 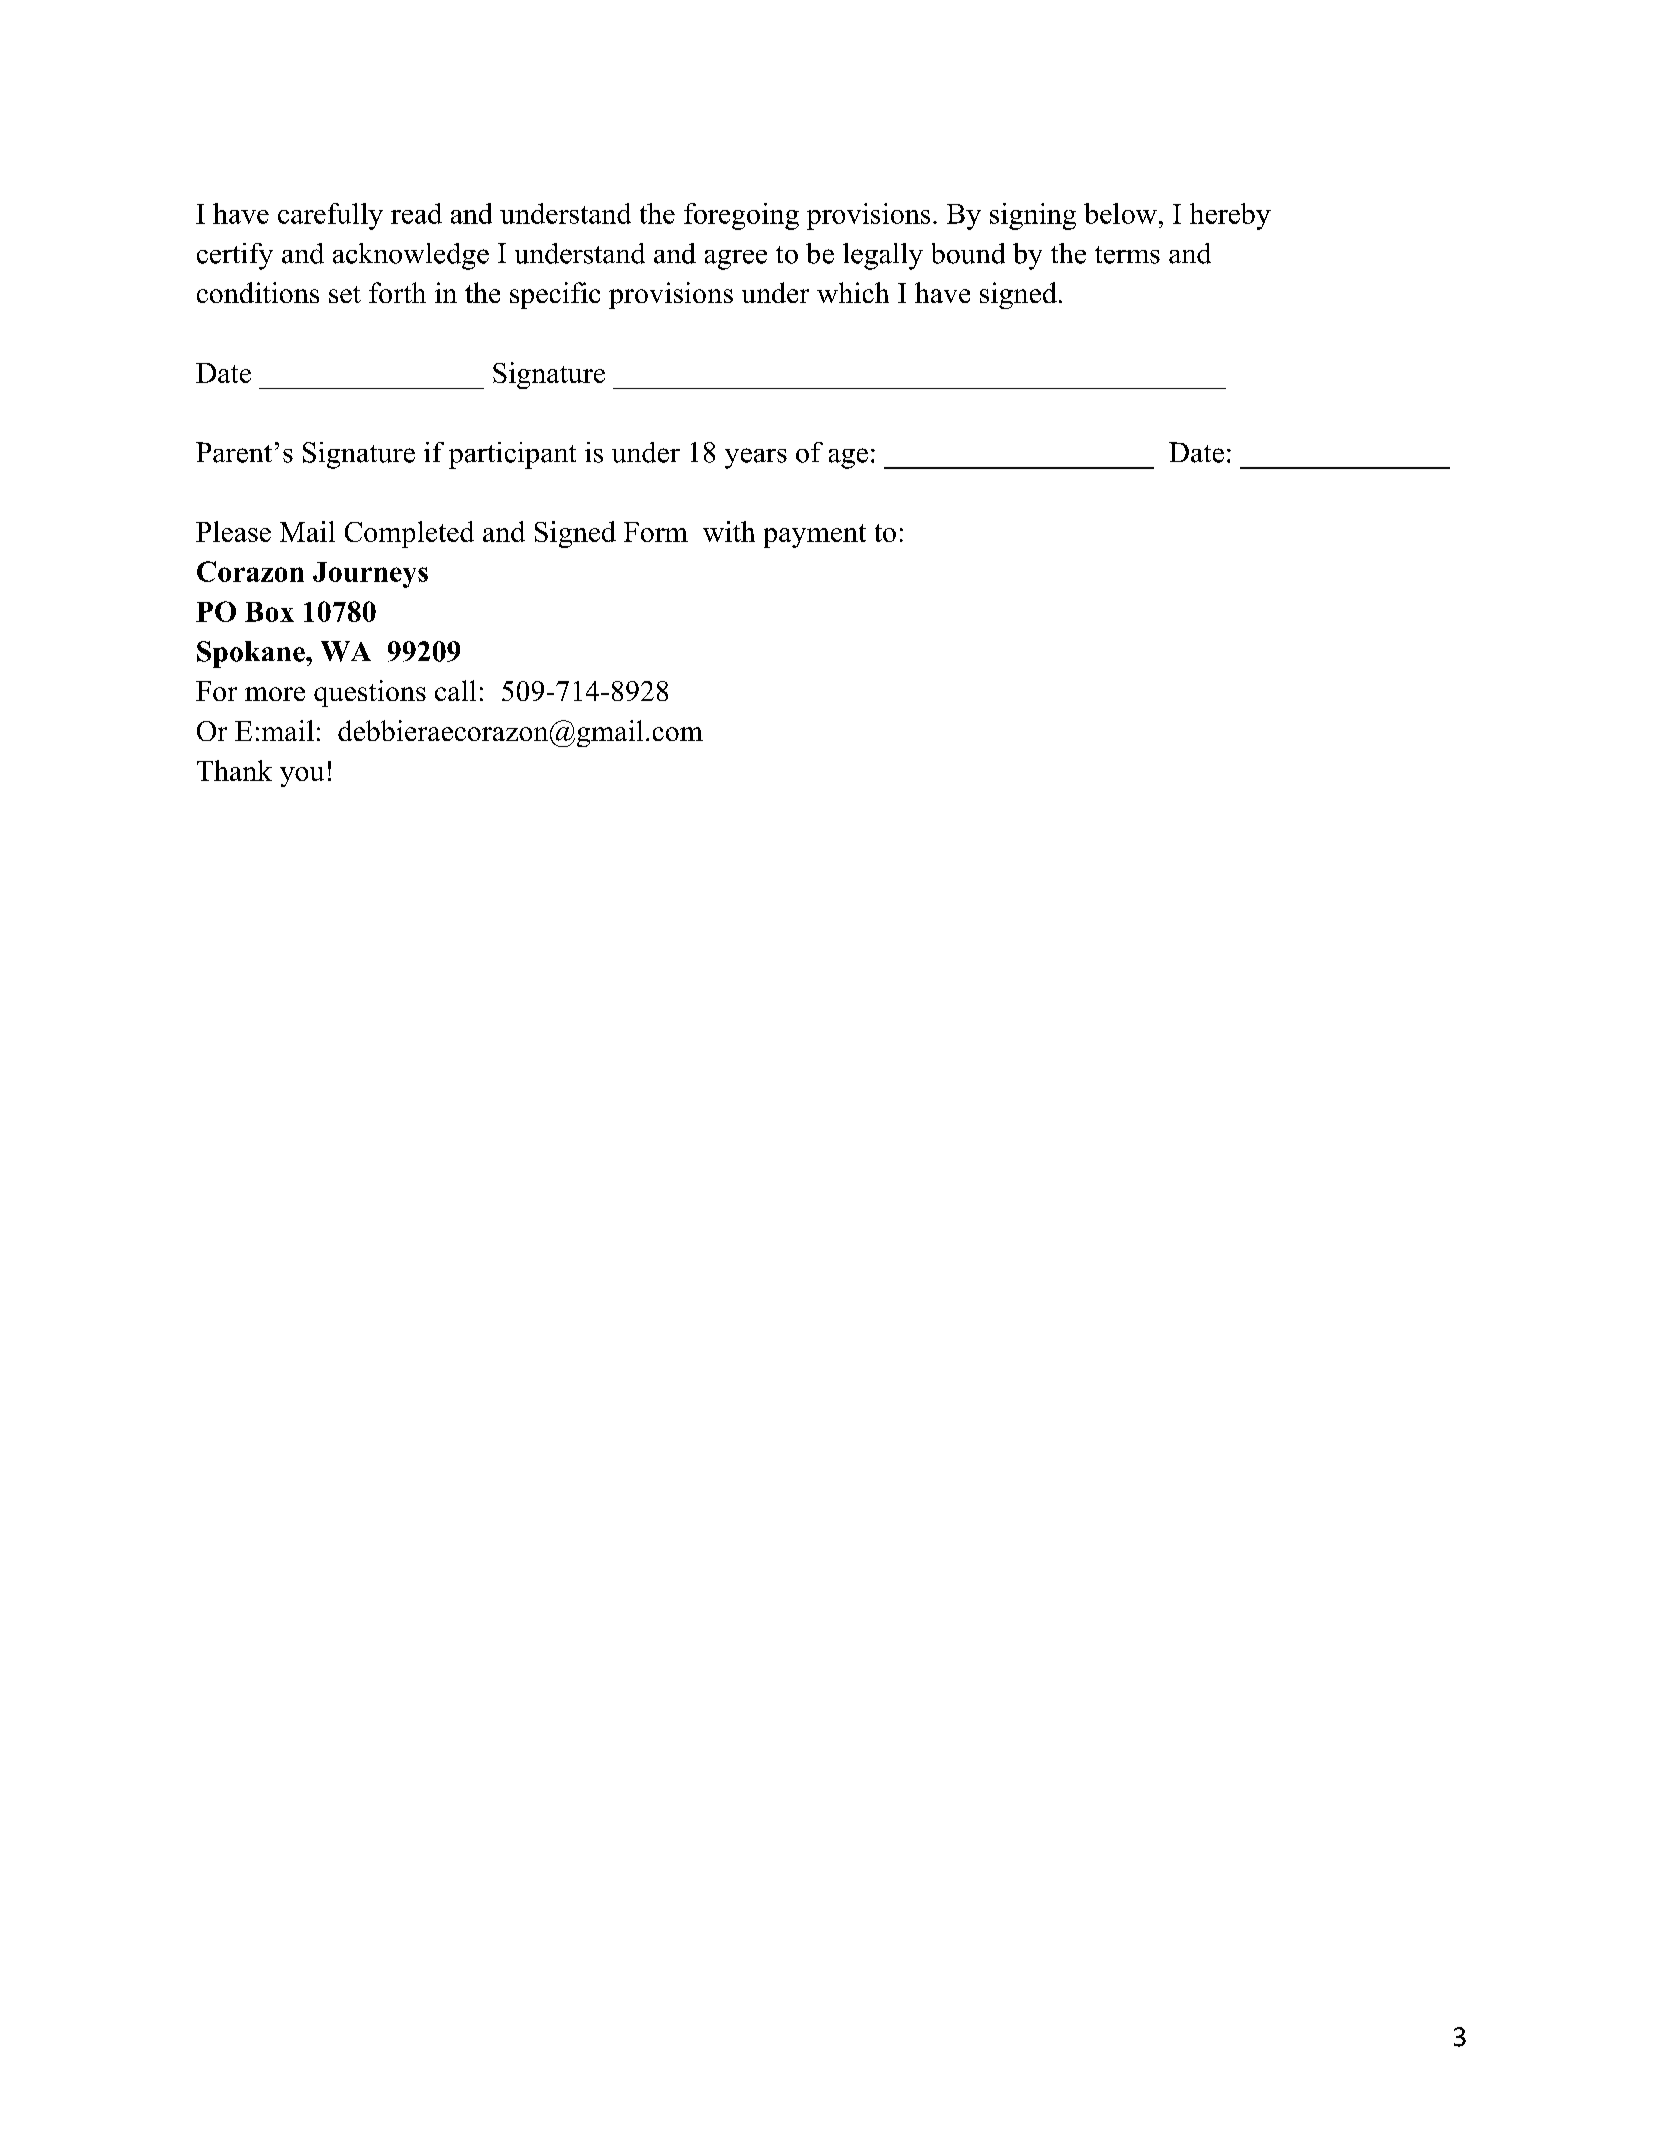 I want to click on age, so click(x=848, y=458).
